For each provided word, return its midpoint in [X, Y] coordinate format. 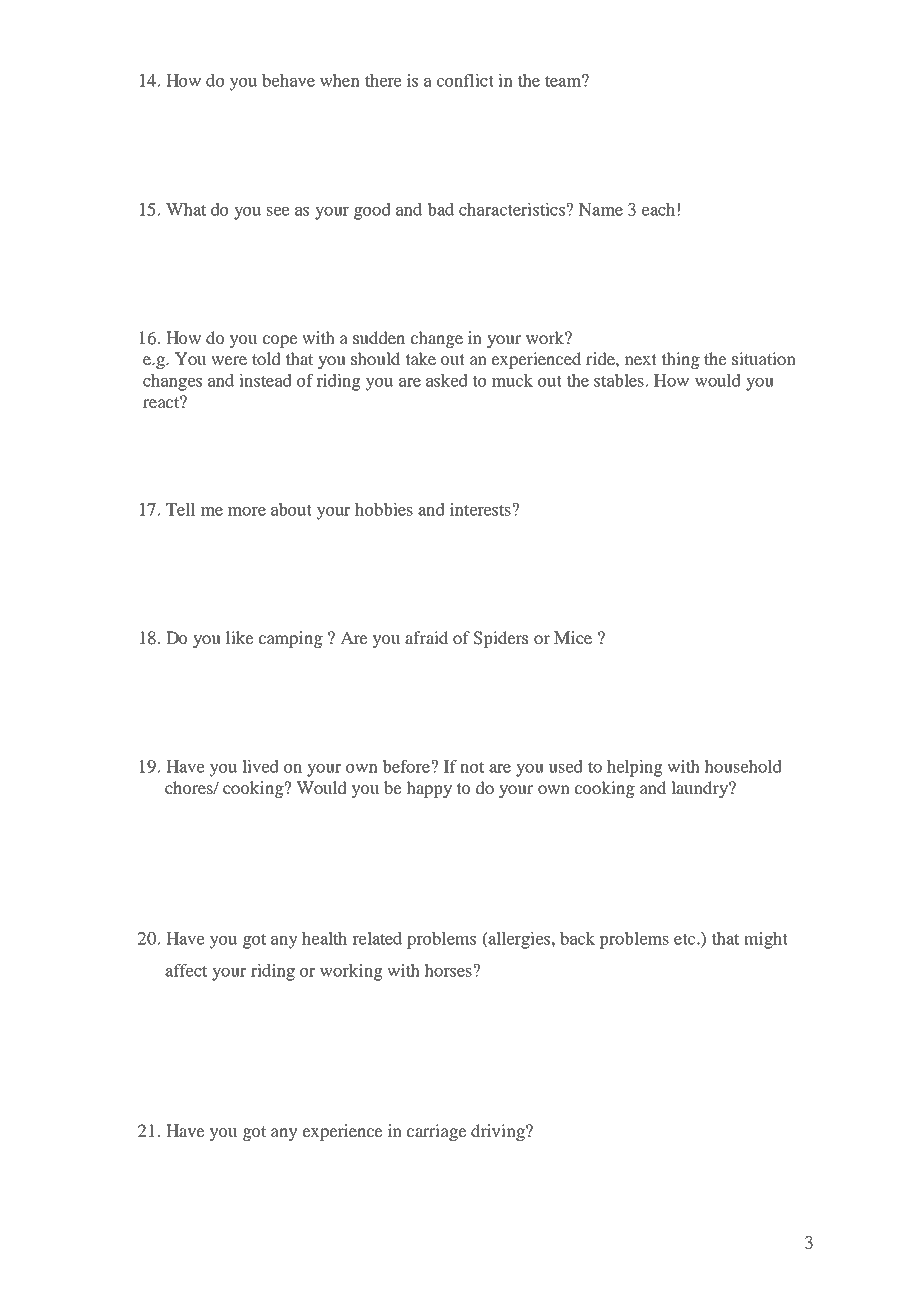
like [240, 637]
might [766, 940]
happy [429, 789]
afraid [426, 637]
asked [447, 380]
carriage [437, 1132]
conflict [465, 80]
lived [260, 766]
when [340, 80]
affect [186, 970]
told [266, 358]
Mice [573, 637]
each [658, 209]
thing [680, 360]
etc [686, 939]
